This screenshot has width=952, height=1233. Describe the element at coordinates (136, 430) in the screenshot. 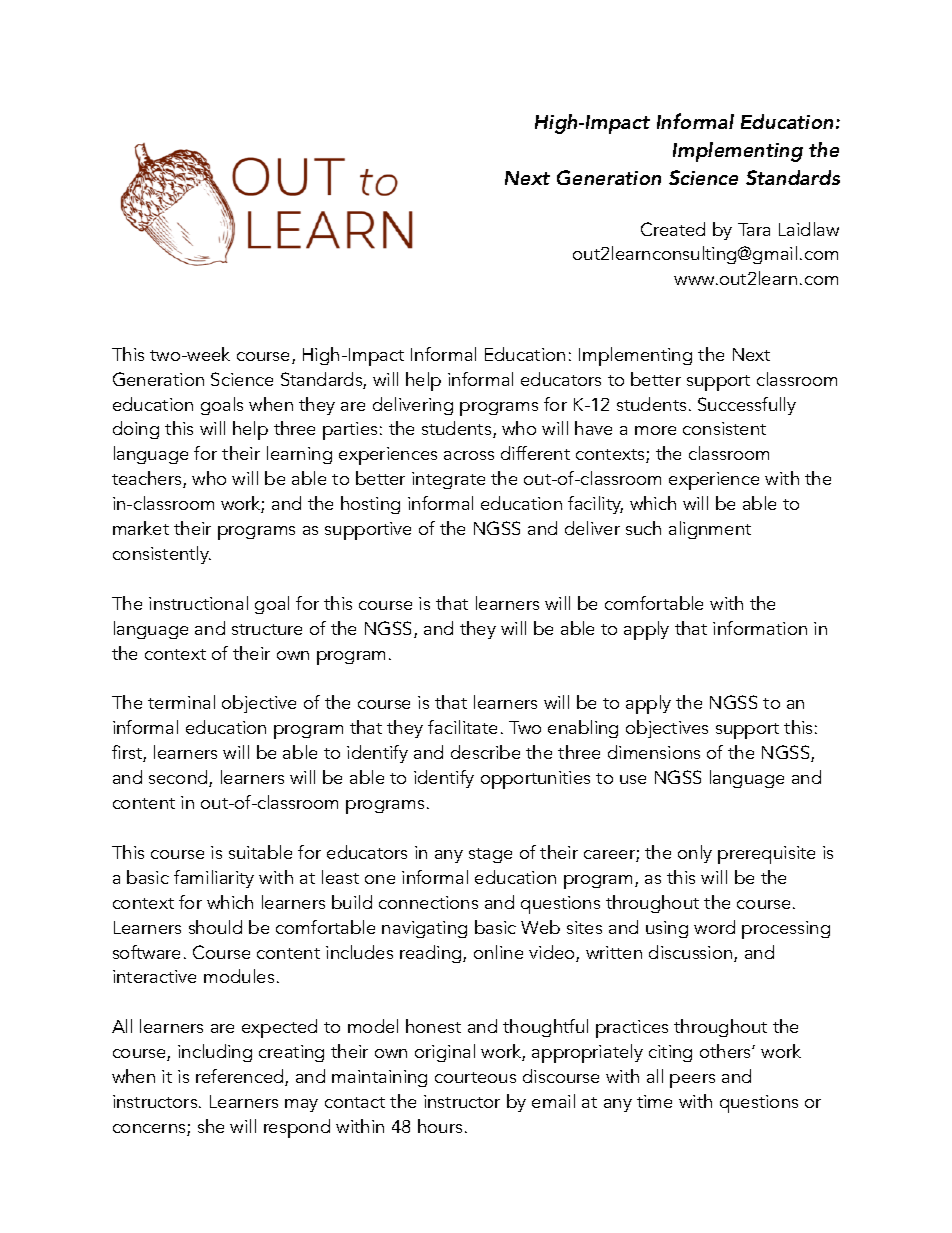

I see `doing` at that location.
